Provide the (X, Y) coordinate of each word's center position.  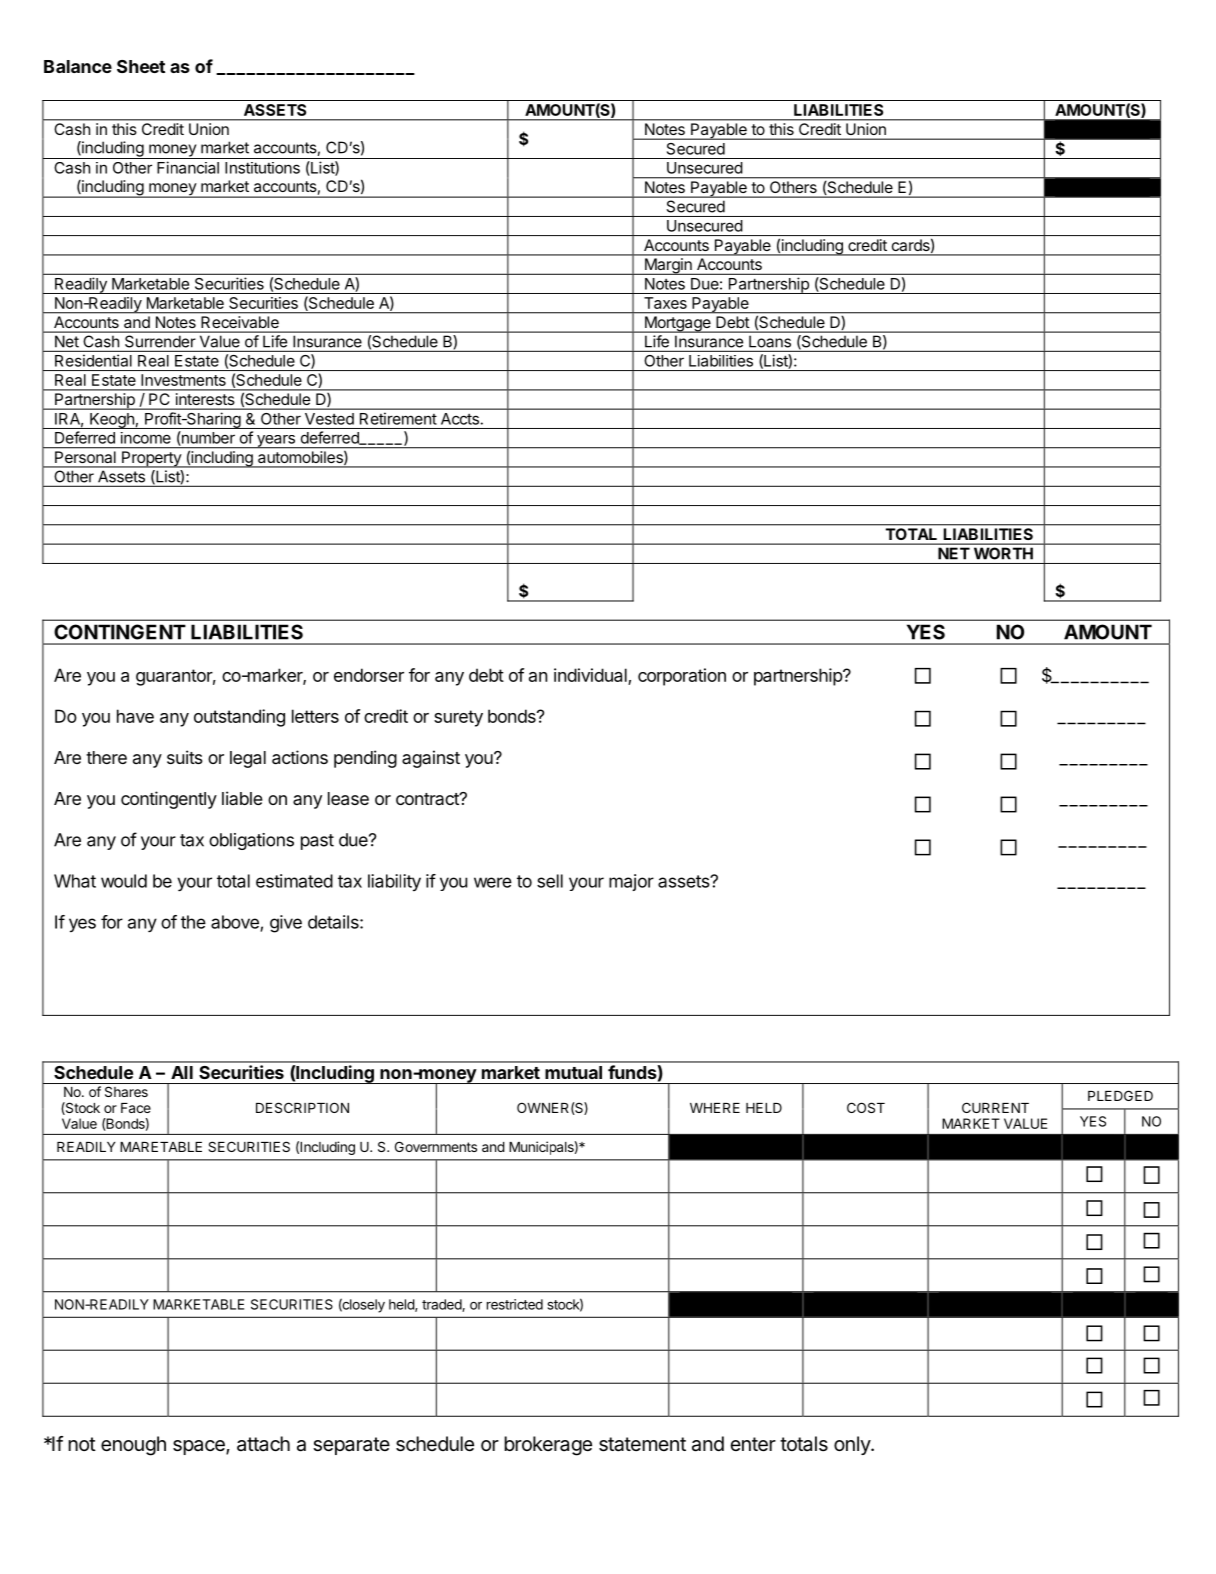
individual (590, 675)
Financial (188, 167)
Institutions (262, 168)
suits (185, 757)
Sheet (141, 66)
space (200, 1447)
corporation (682, 677)
